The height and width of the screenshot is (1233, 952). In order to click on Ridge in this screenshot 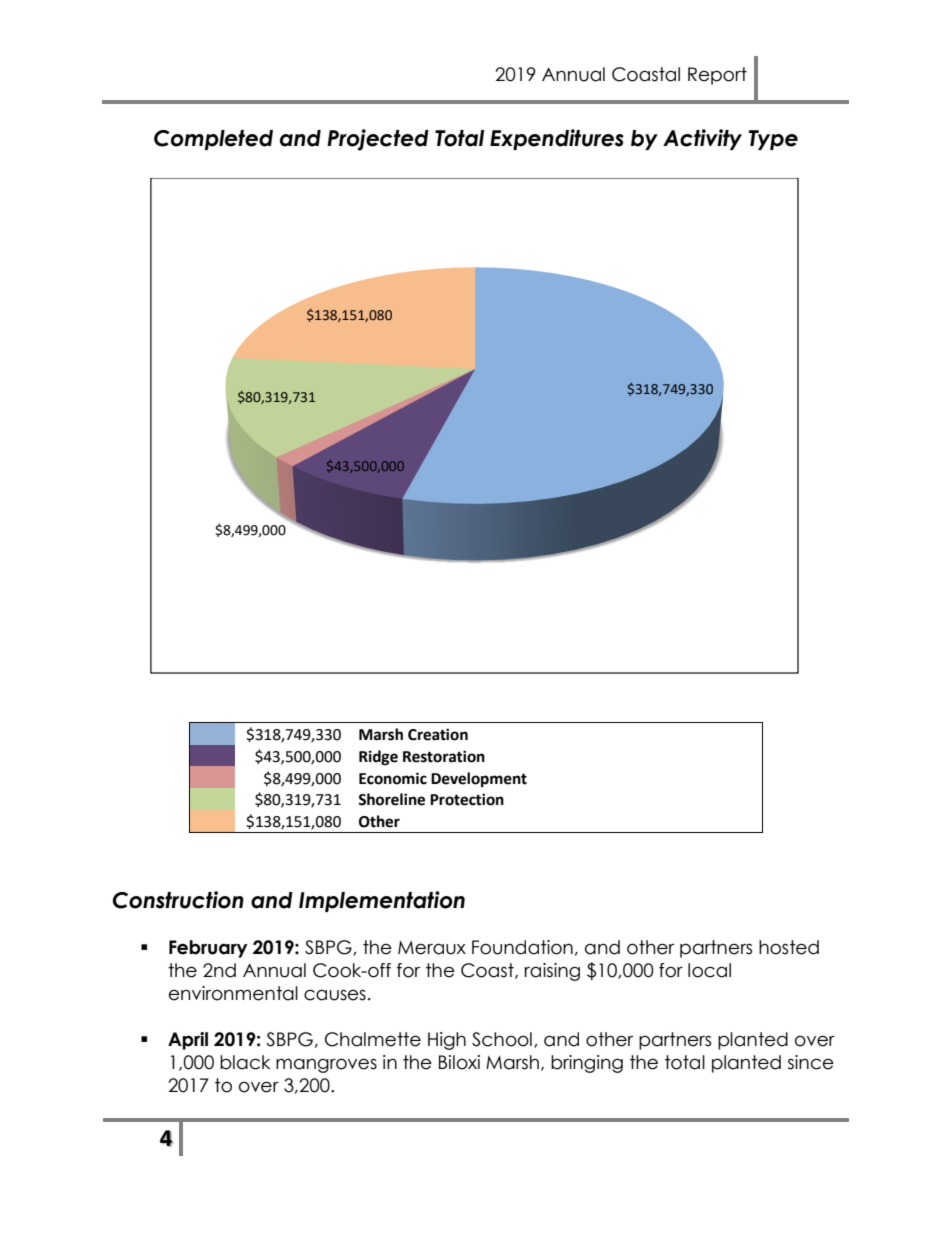, I will do `click(378, 758)`.
